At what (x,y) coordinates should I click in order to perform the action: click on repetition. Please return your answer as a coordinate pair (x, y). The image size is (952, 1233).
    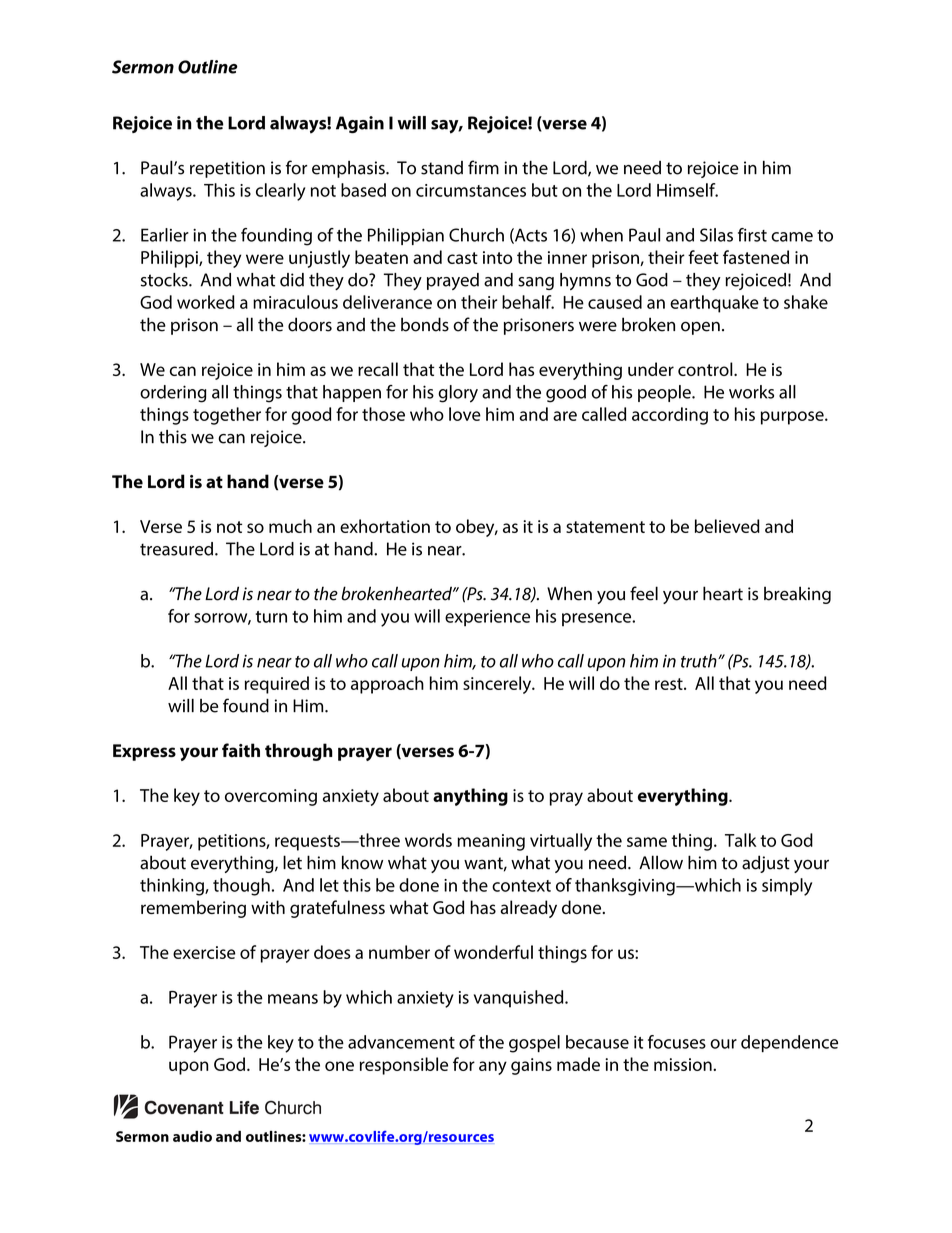
    Looking at the image, I should click on (227, 169).
